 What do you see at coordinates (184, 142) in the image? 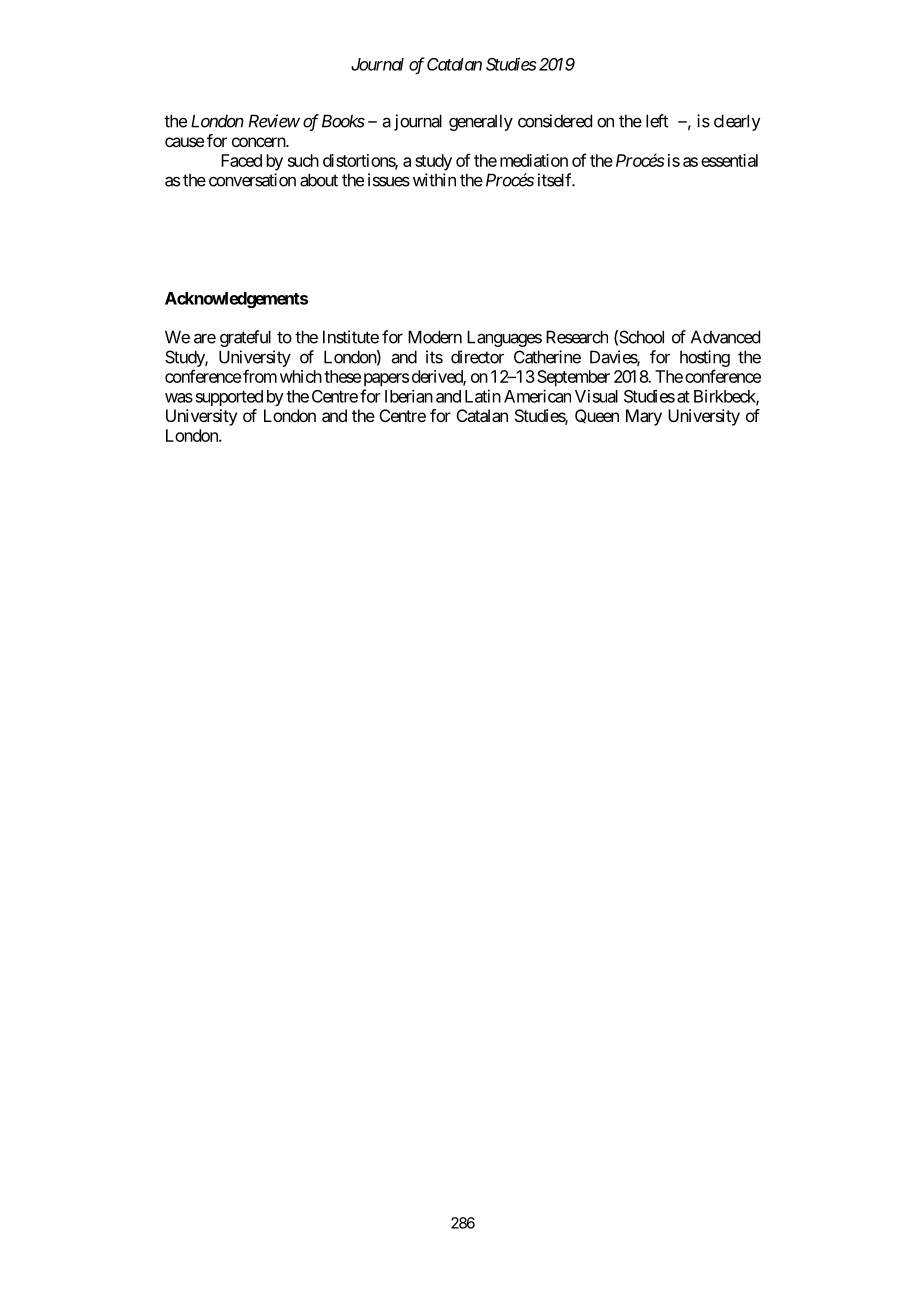
I see `cause` at bounding box center [184, 142].
